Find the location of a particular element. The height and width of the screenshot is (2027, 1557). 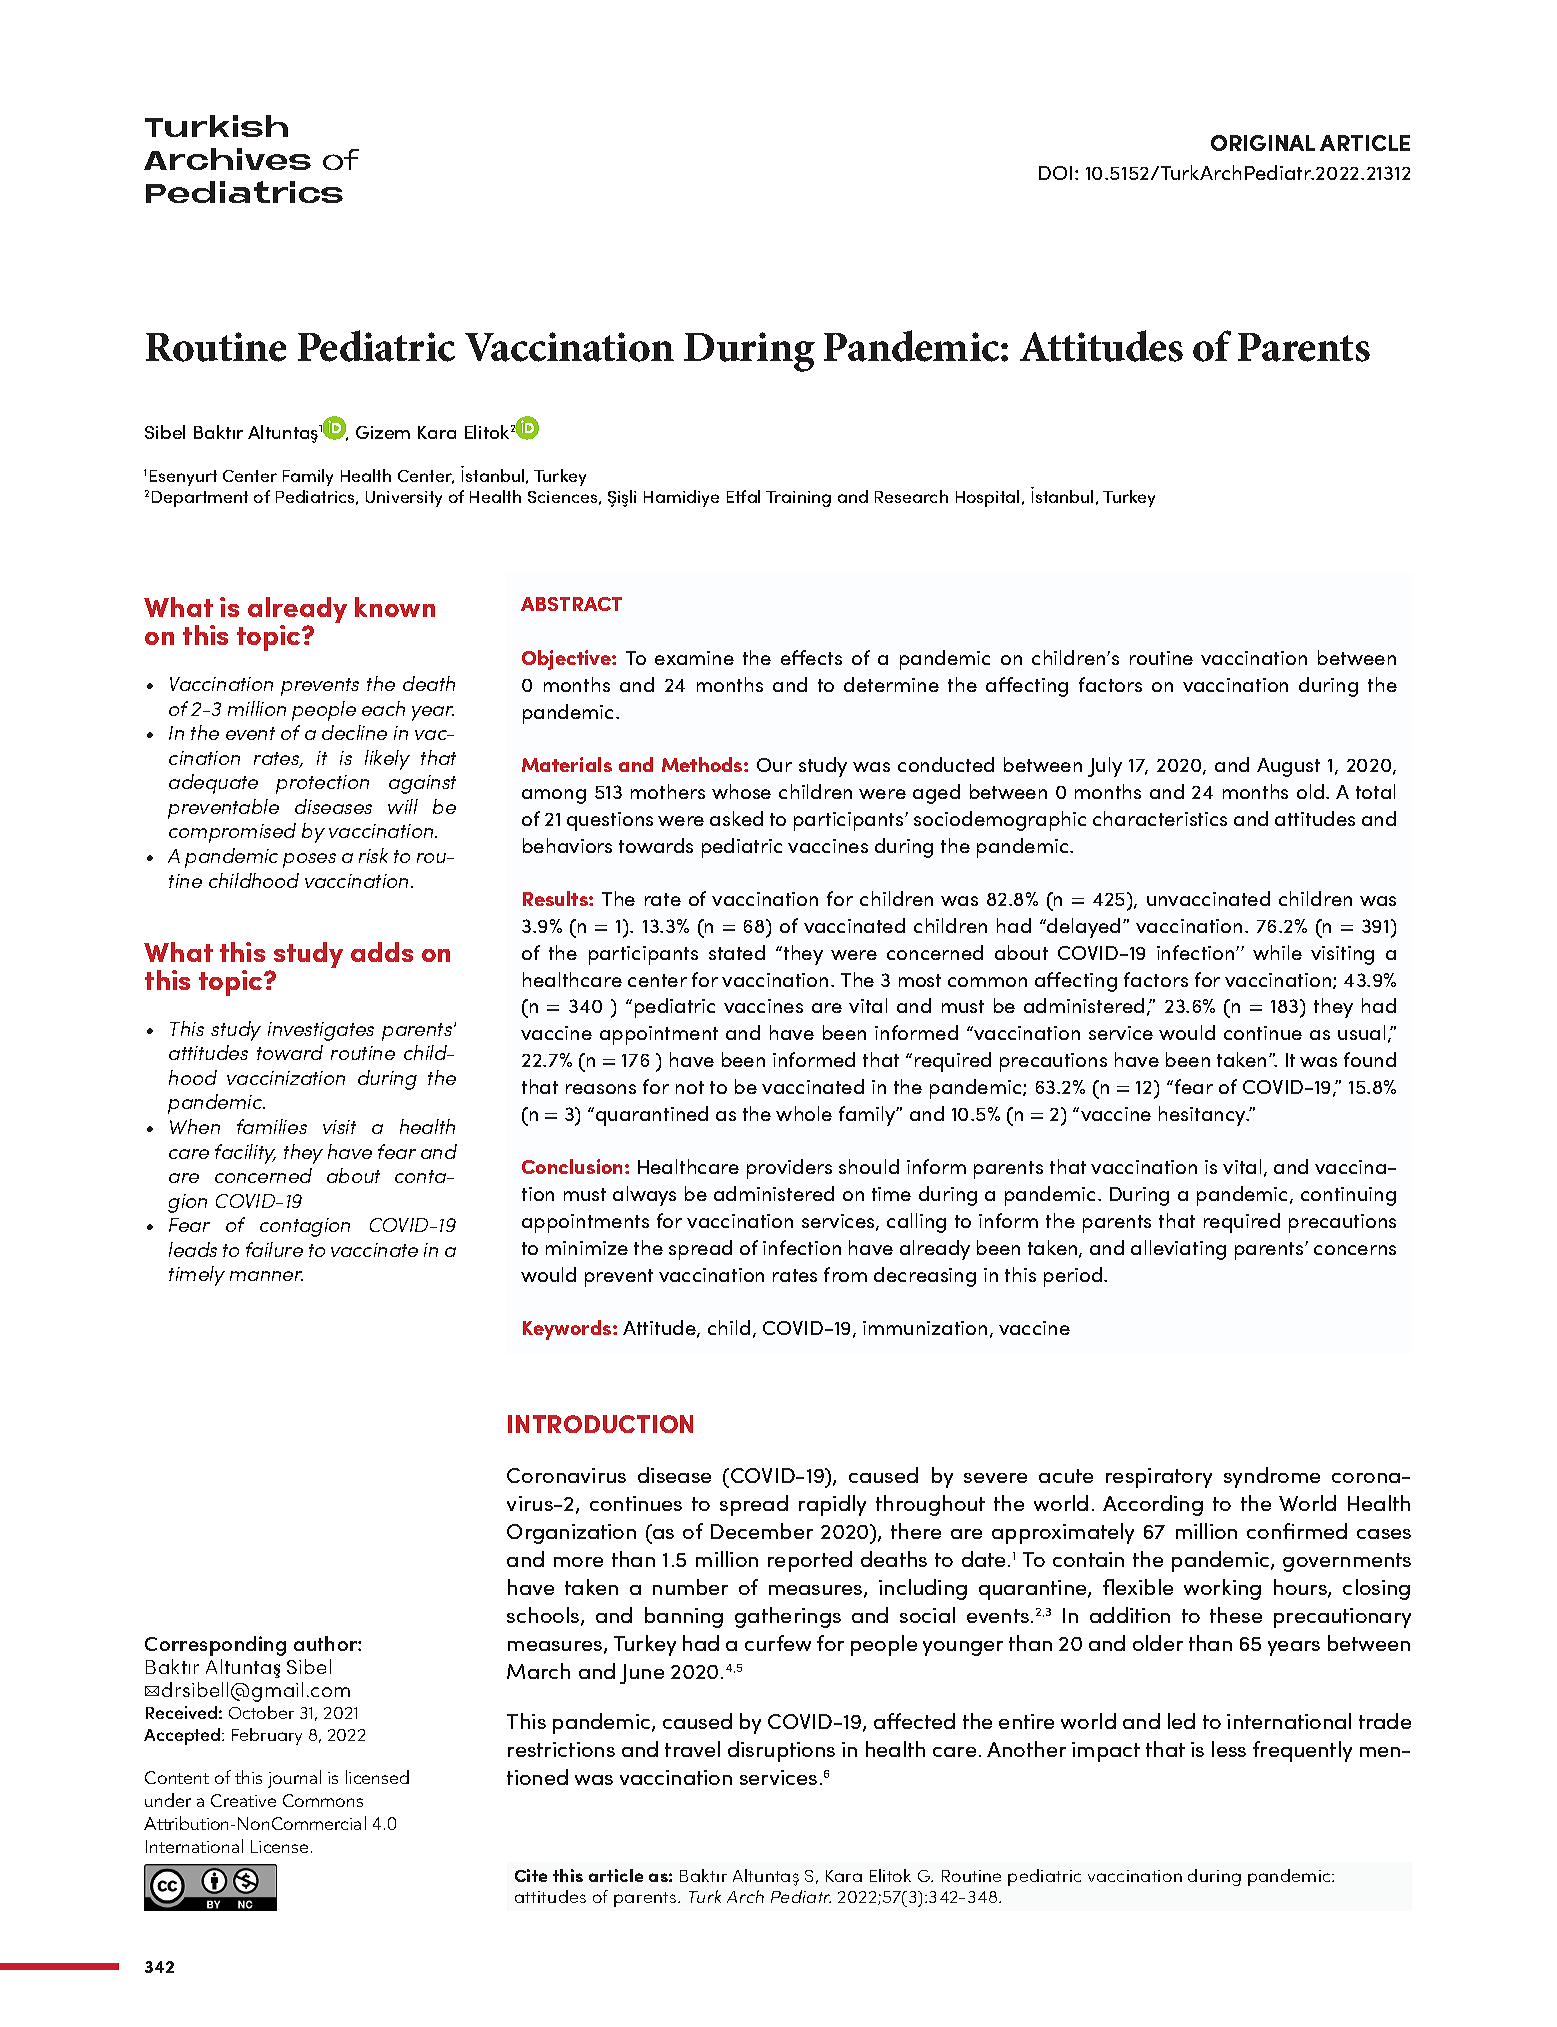

syndrome is located at coordinates (1272, 1477).
